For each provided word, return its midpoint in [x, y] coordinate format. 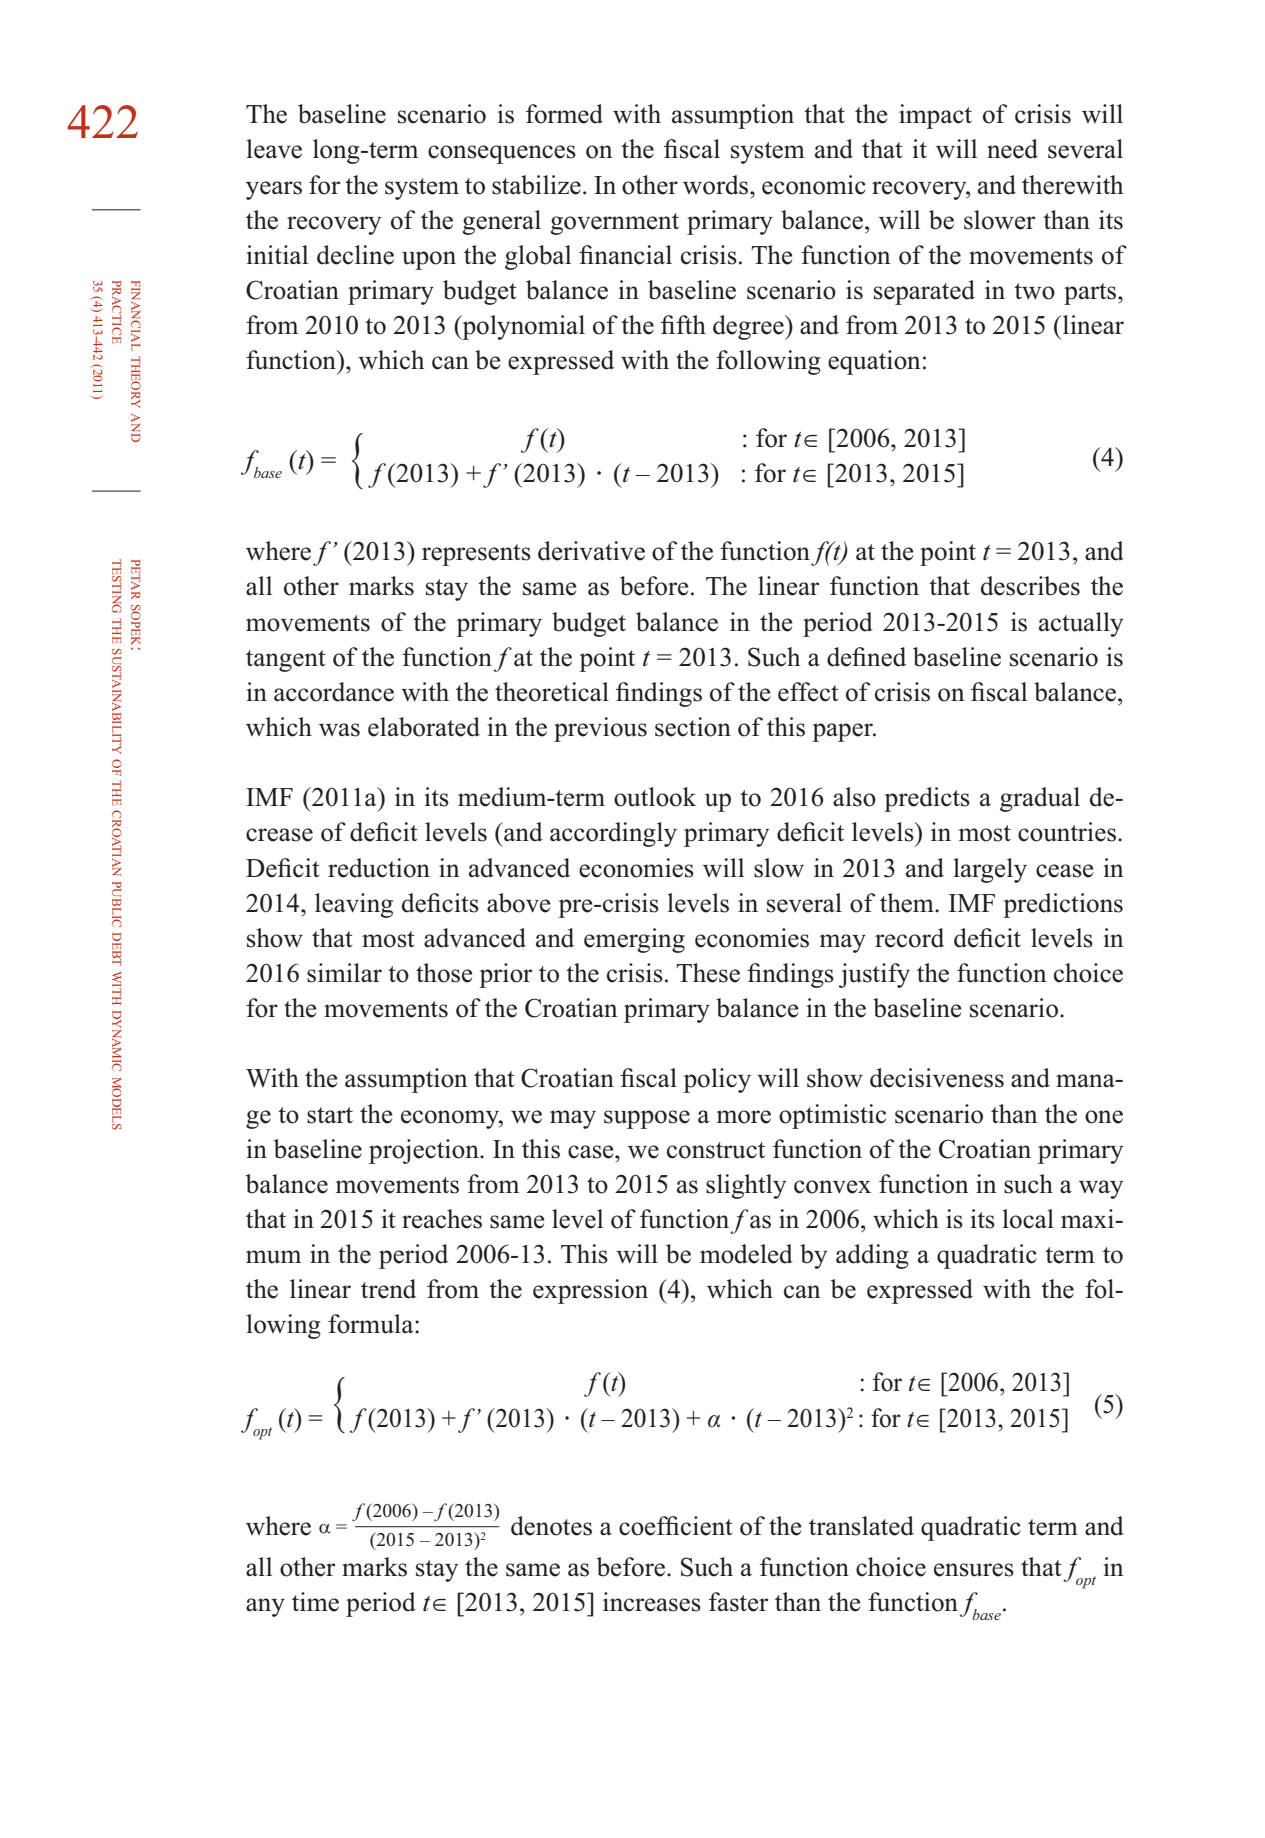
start [330, 1115]
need [1012, 149]
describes [1030, 586]
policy [717, 1080]
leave [274, 149]
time [315, 1602]
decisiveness [937, 1078]
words [717, 185]
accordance [334, 692]
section [693, 727]
